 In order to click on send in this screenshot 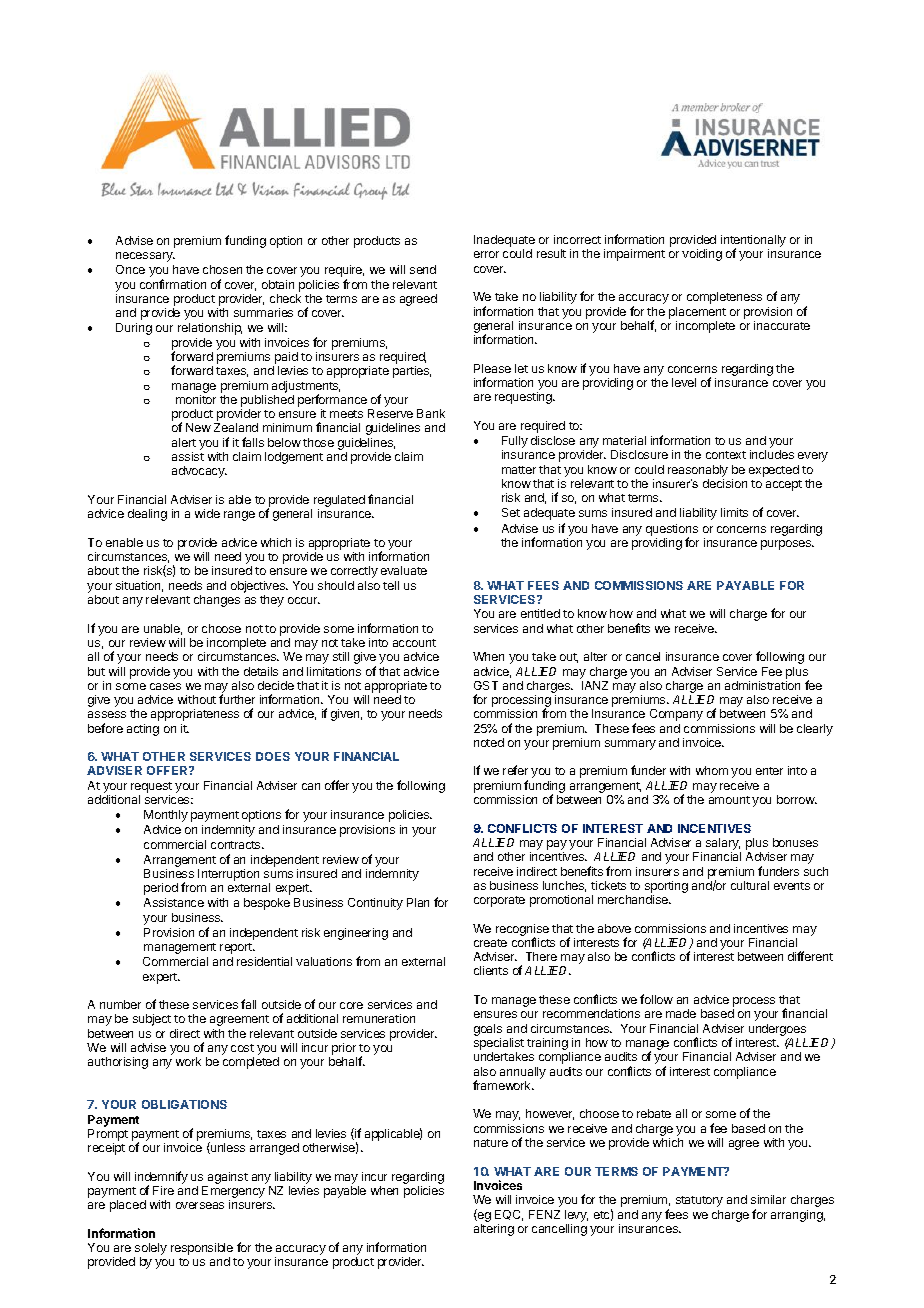, I will do `click(423, 269)`.
